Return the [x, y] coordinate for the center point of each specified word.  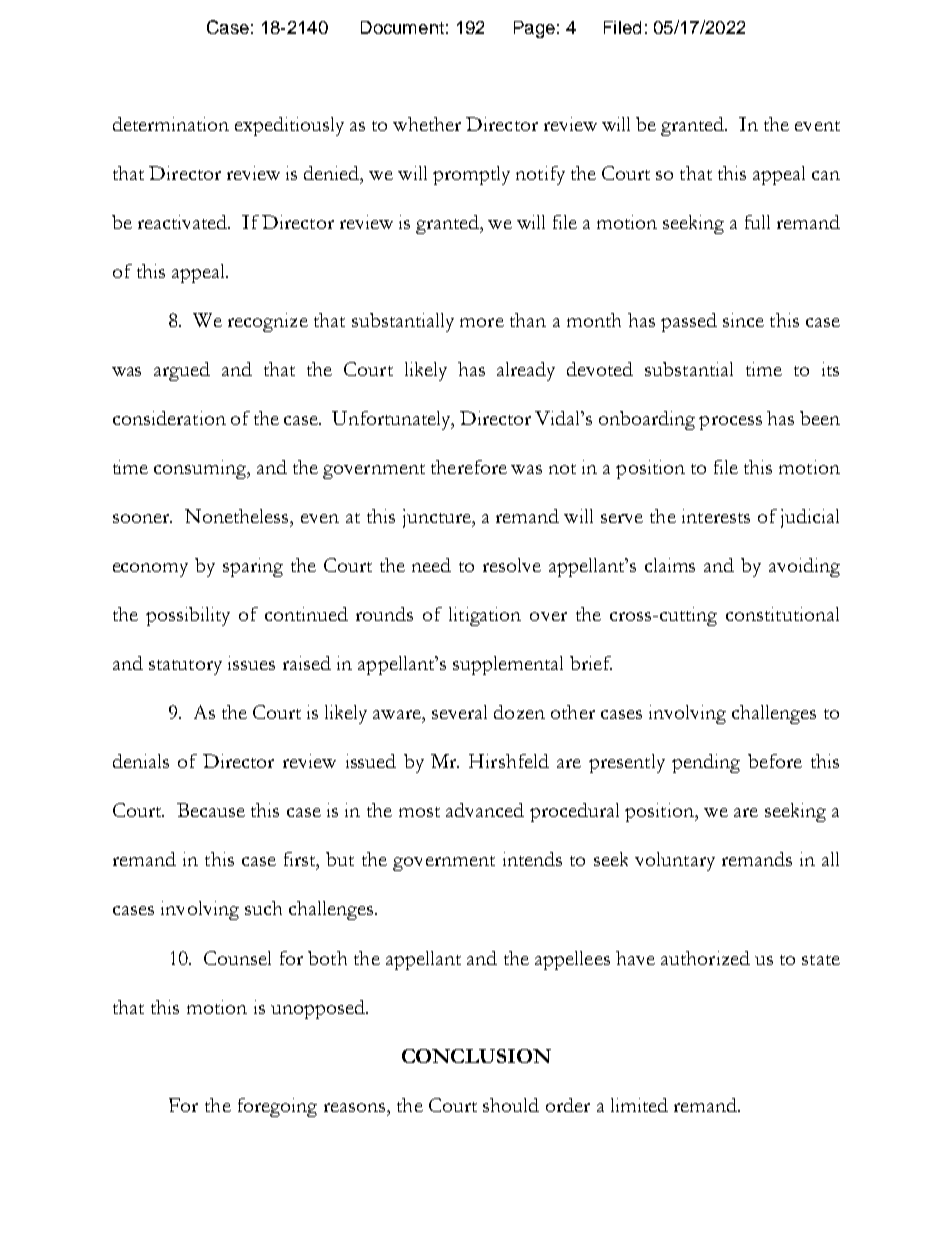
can [826, 175]
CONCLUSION [476, 1056]
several [459, 712]
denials [141, 761]
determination [171, 124]
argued [182, 371]
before [775, 761]
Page [534, 29]
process [730, 423]
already [526, 371]
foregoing [277, 1107]
